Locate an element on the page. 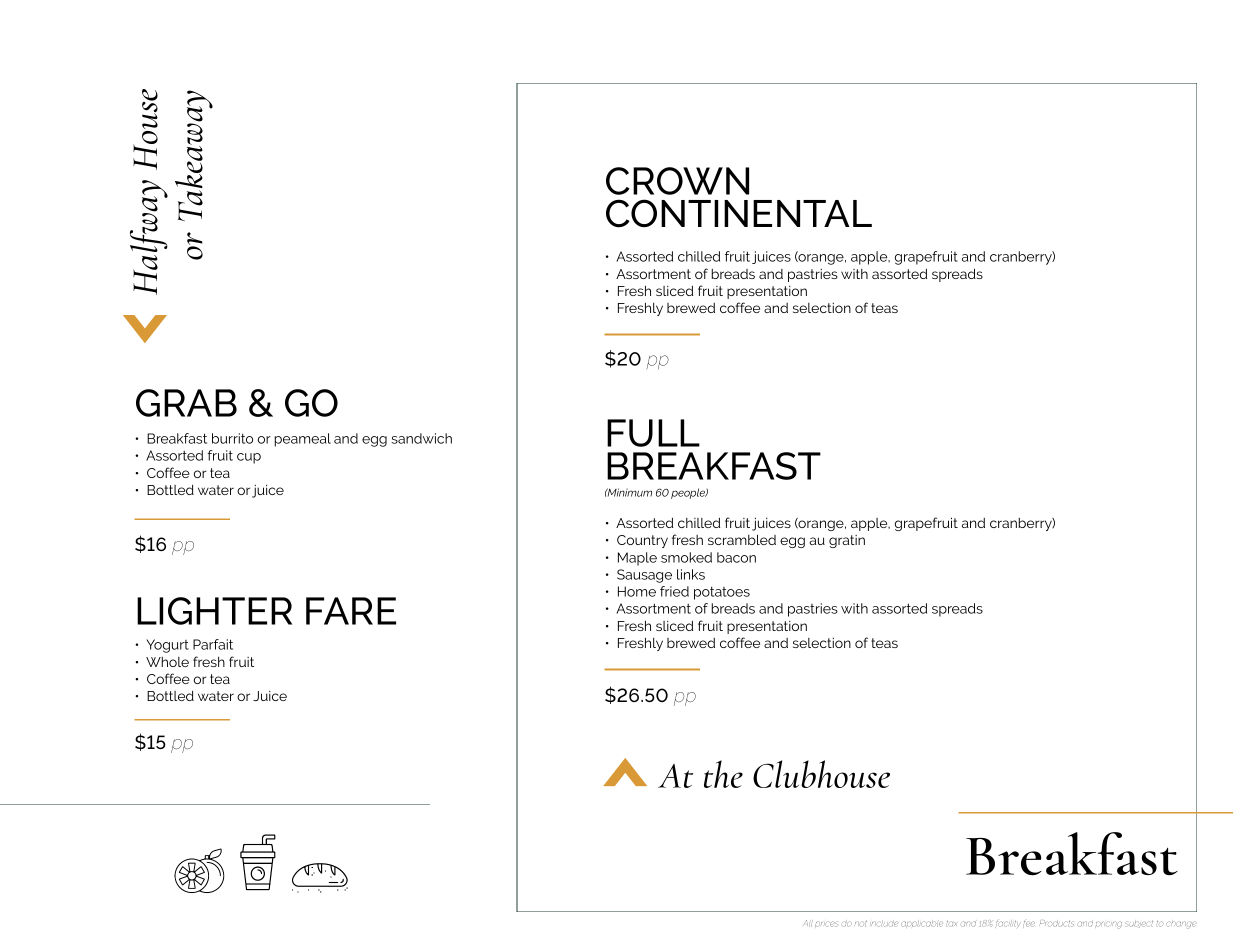  bacon is located at coordinates (736, 557).
